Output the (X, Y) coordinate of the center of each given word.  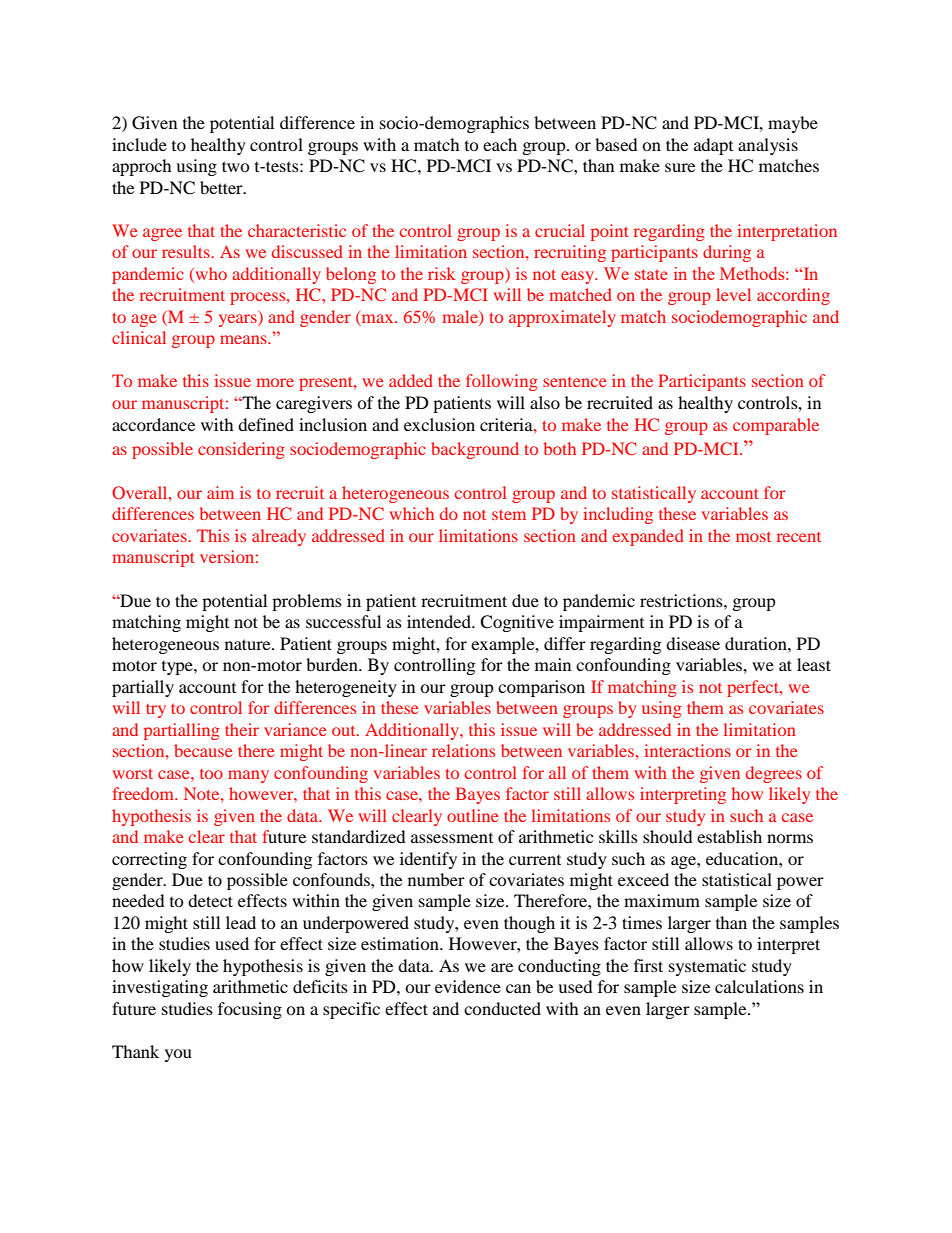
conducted (502, 1008)
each (500, 144)
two (236, 166)
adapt (713, 146)
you (178, 1055)
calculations (759, 986)
